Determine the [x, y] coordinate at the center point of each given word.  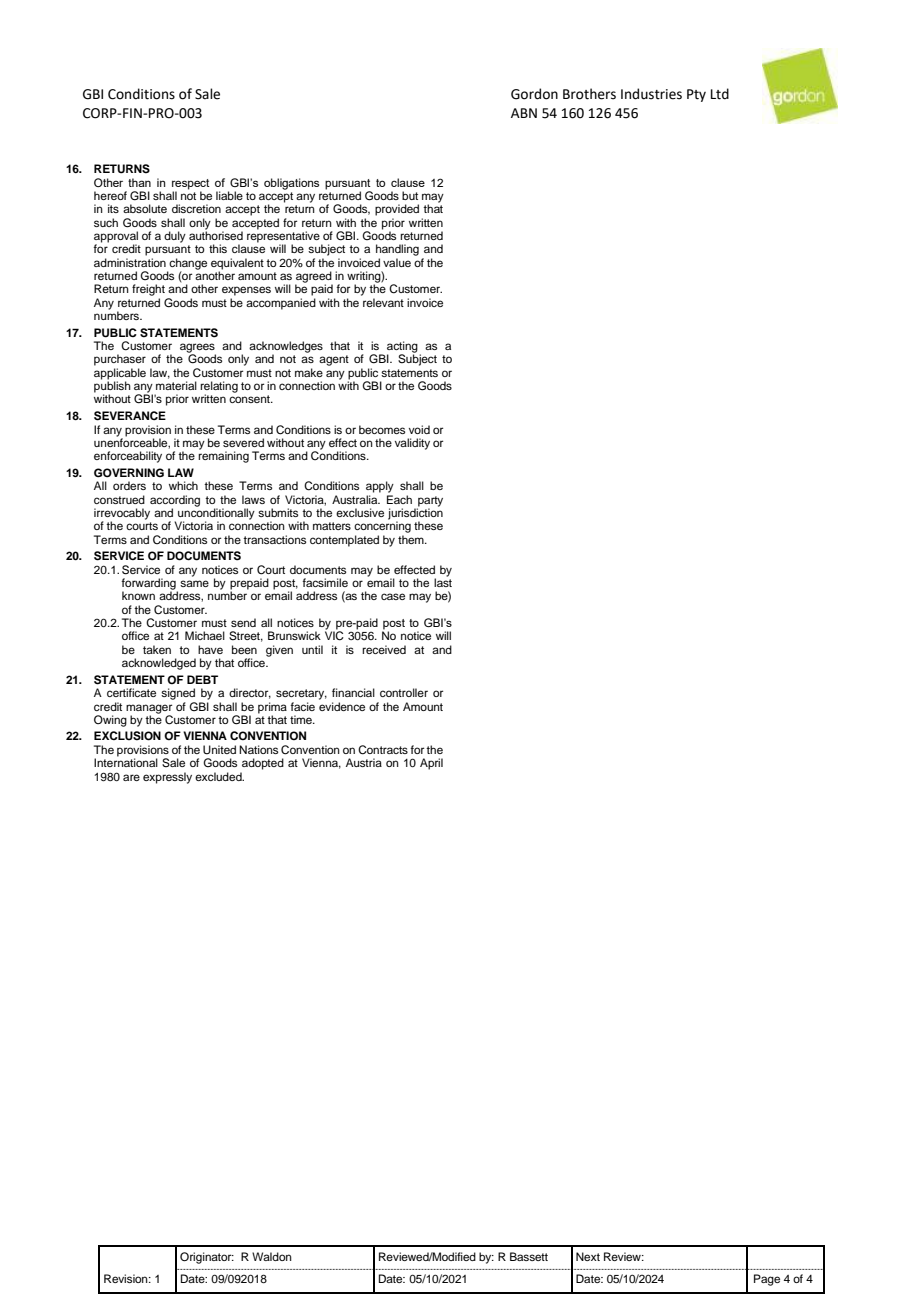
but [410, 195]
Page [767, 1280]
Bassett [529, 1256]
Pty [696, 95]
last [443, 581]
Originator [207, 1258]
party [430, 502]
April [431, 764]
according [175, 502]
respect [191, 184]
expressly [167, 778]
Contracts [383, 750]
